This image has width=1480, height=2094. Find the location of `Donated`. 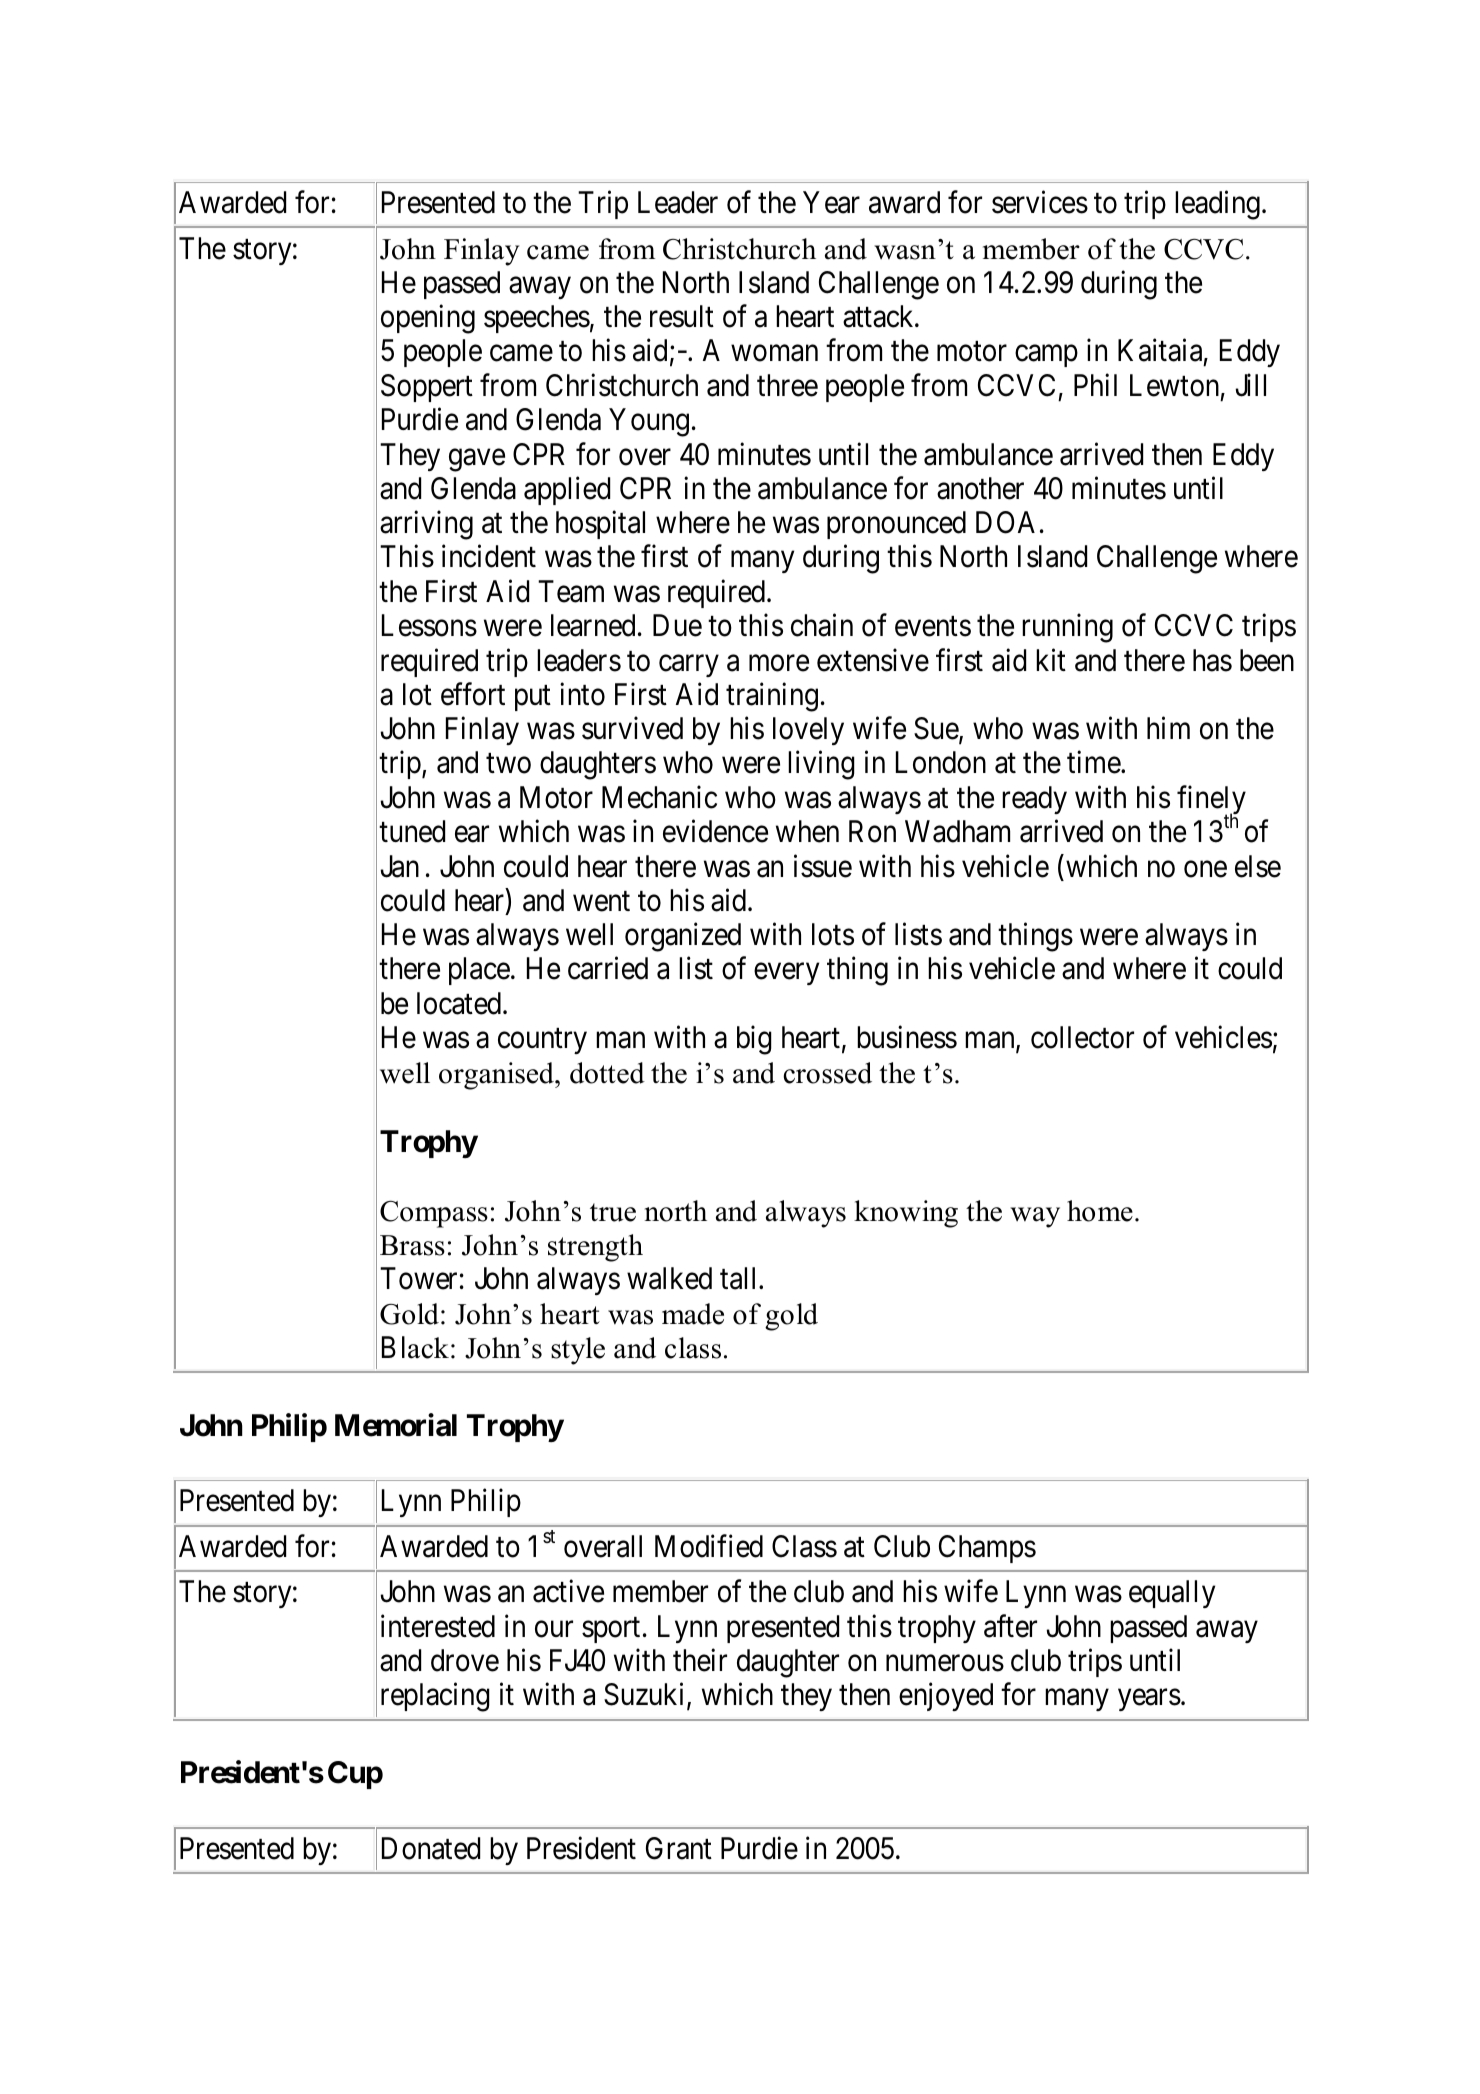

Donated is located at coordinates (431, 1848).
